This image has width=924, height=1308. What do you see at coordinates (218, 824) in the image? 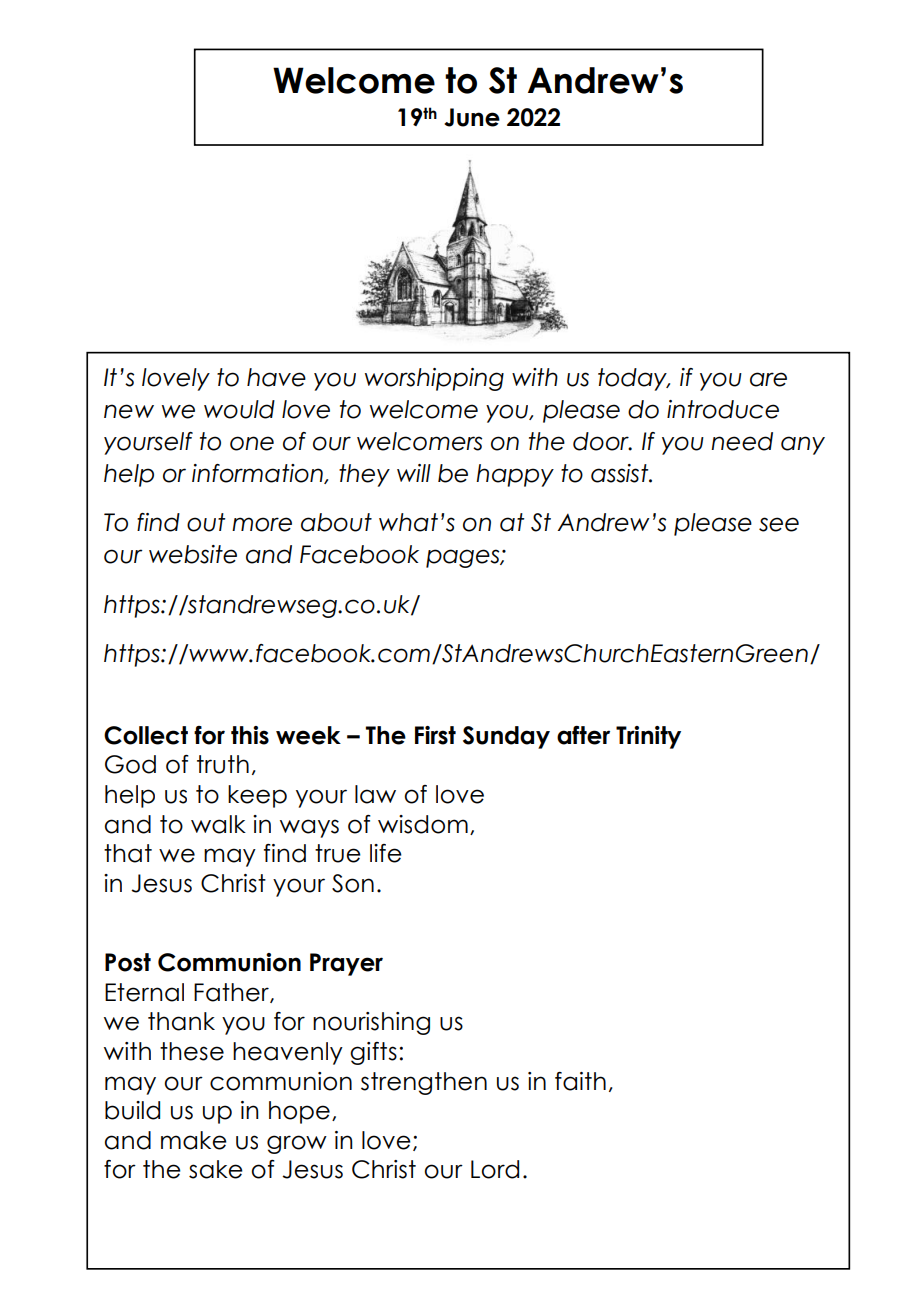
I see `walk` at bounding box center [218, 824].
